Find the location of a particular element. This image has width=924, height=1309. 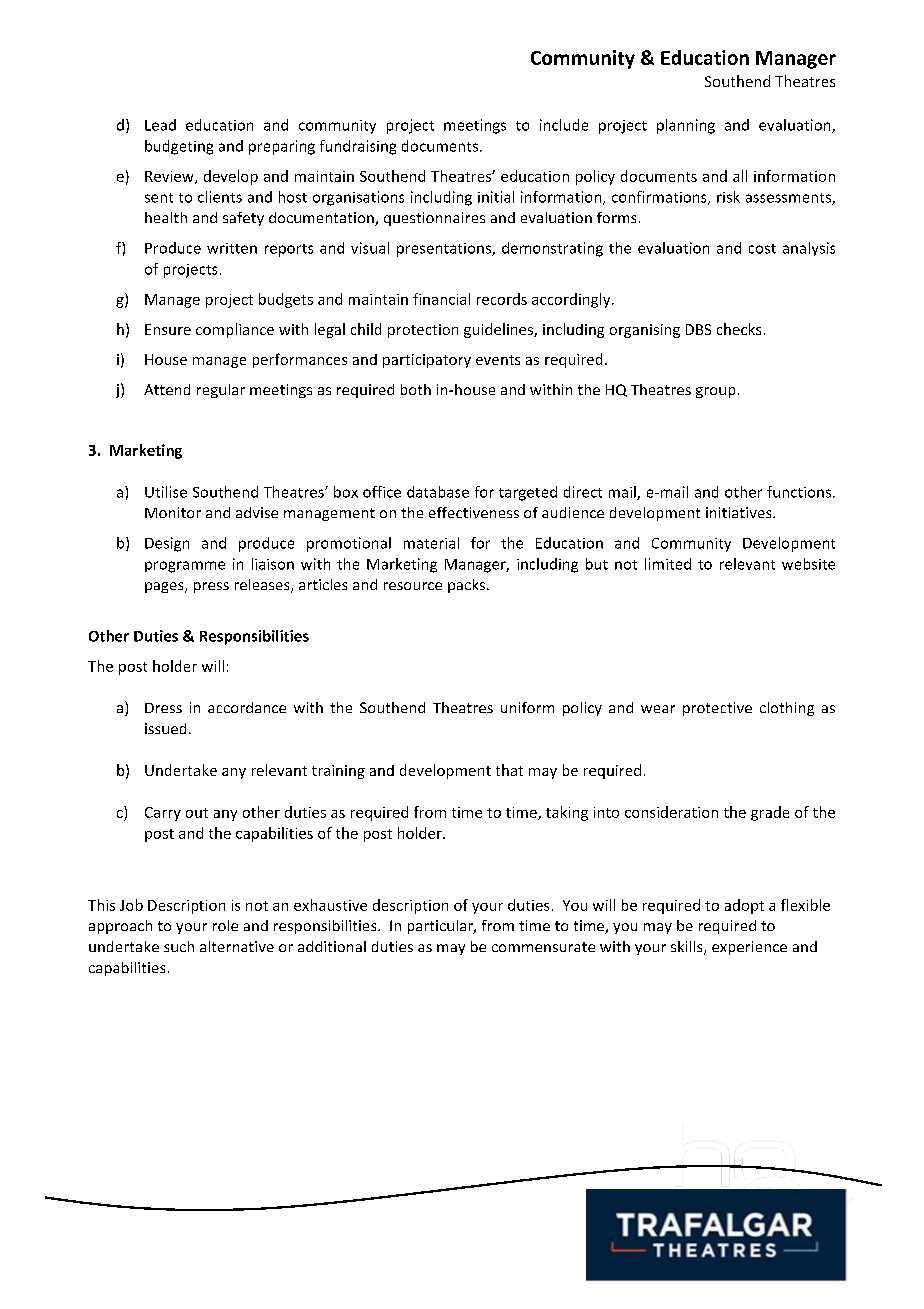

protective is located at coordinates (717, 709).
